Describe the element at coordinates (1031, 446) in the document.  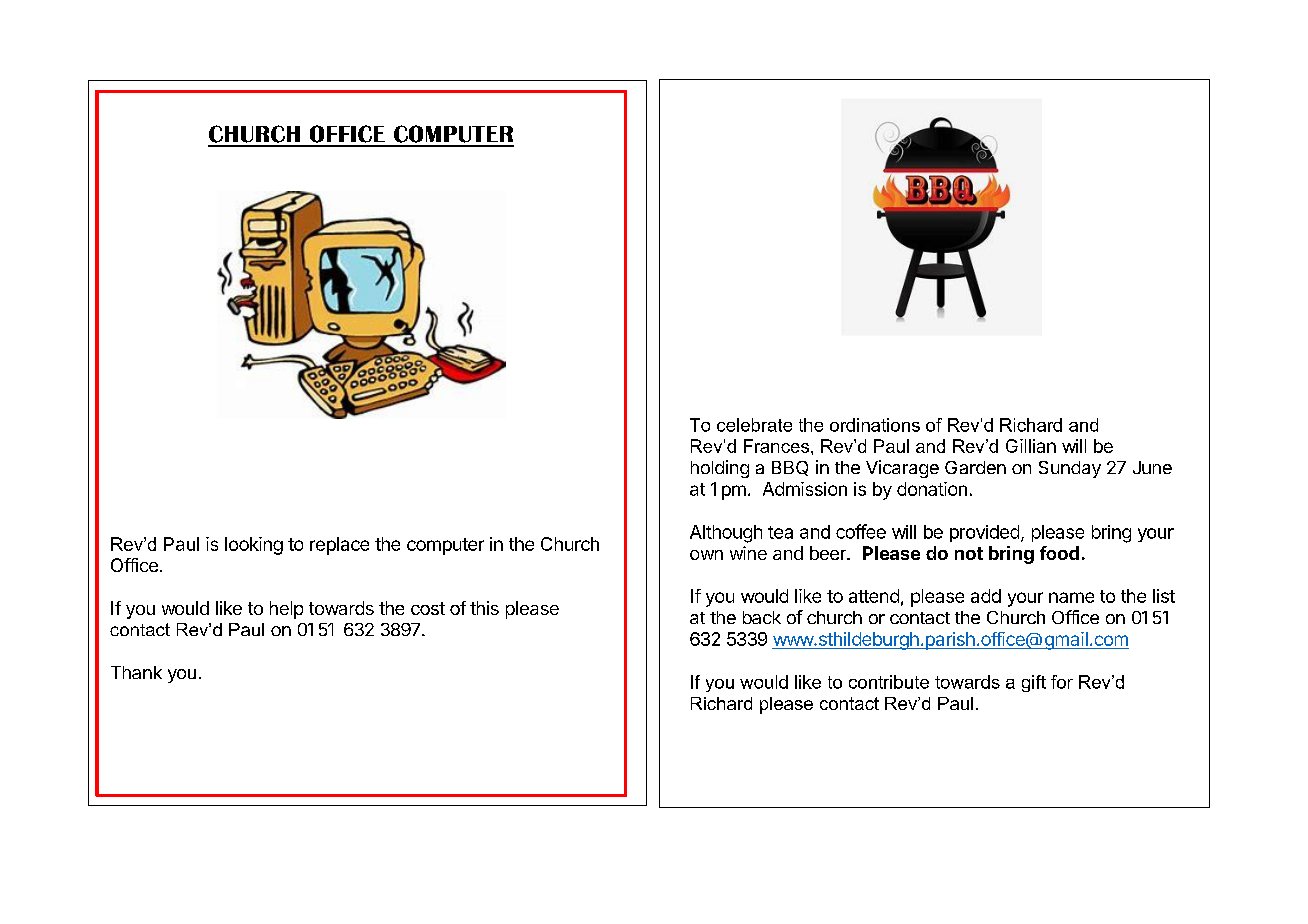
I see `Gillian` at that location.
